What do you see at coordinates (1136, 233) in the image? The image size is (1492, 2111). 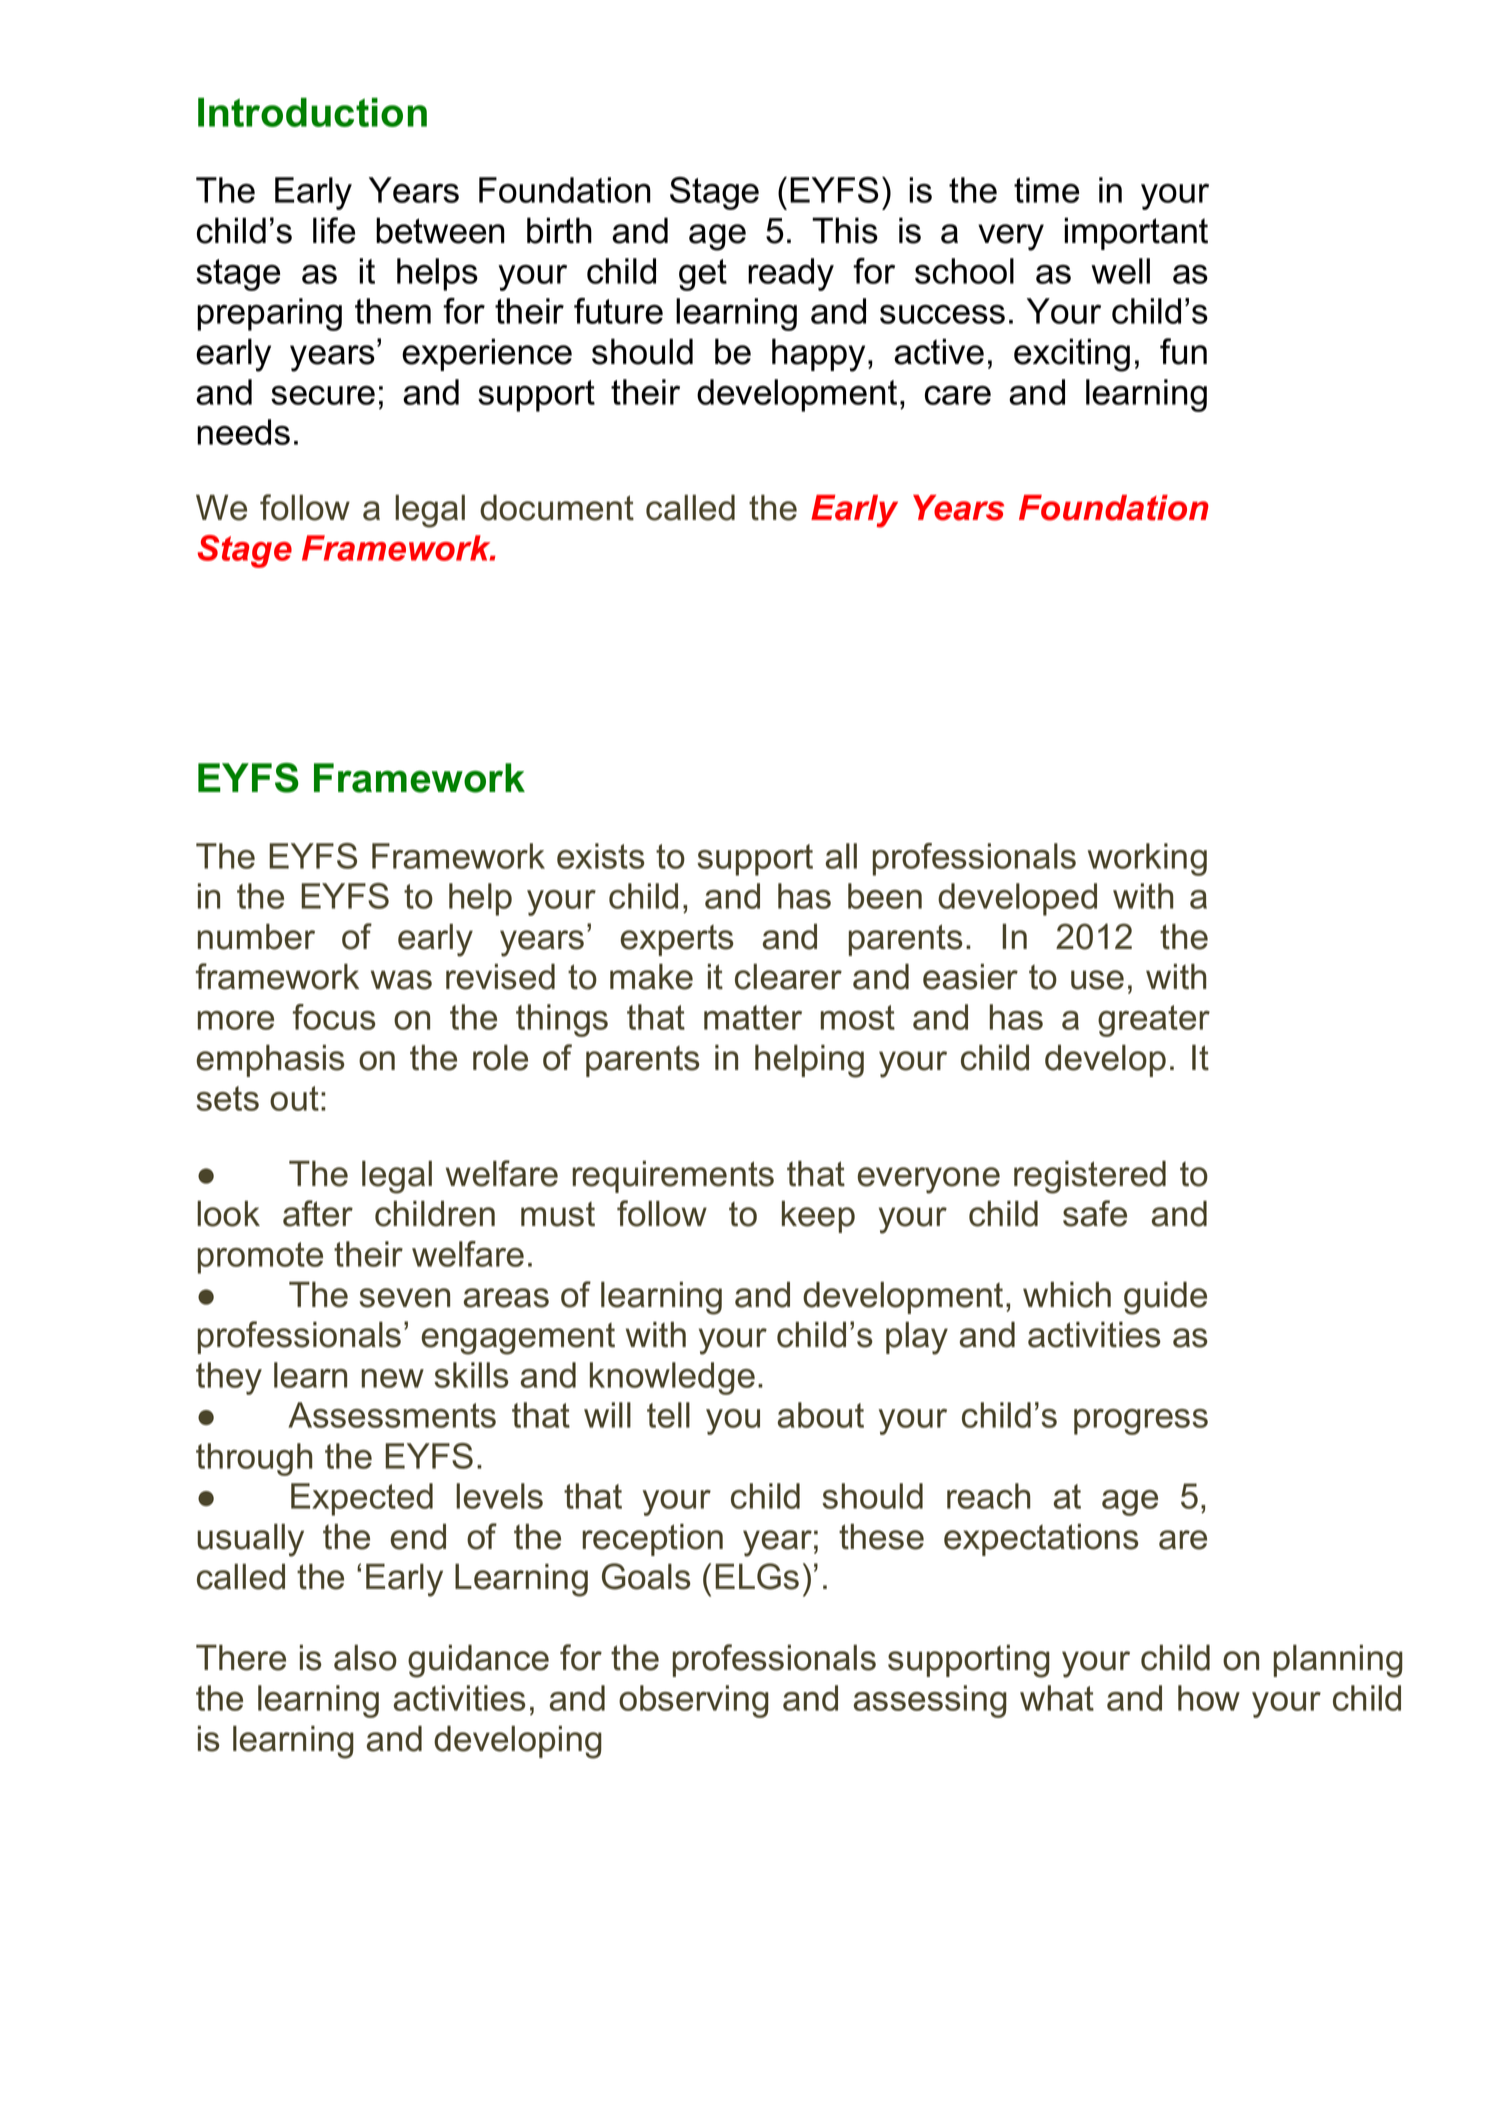 I see `important` at bounding box center [1136, 233].
